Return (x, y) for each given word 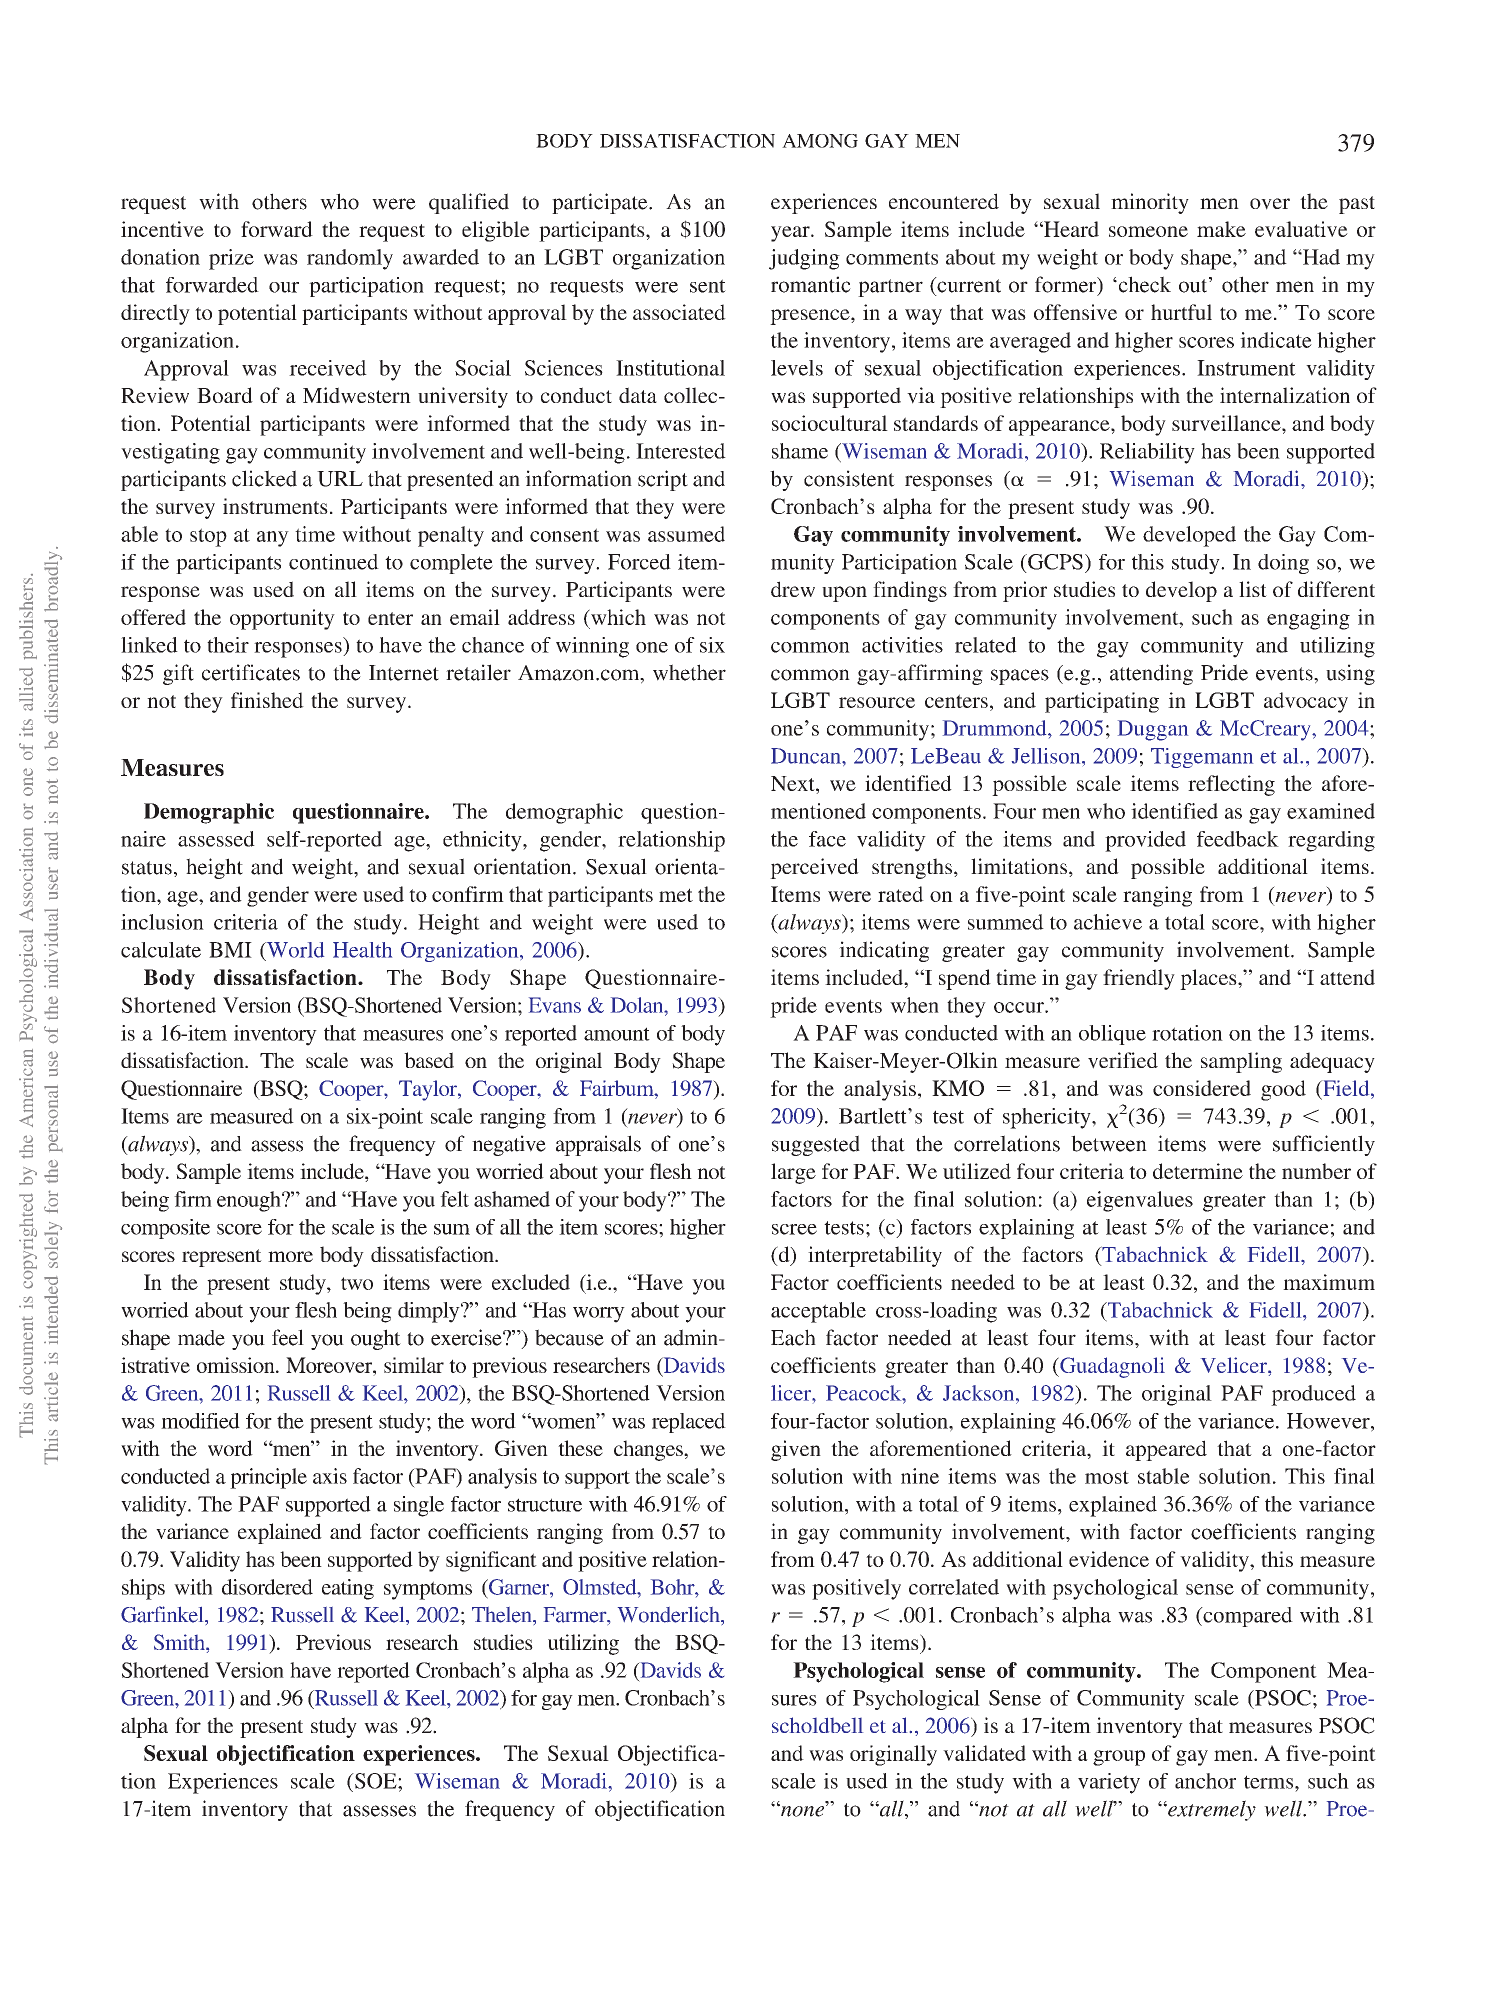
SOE (376, 1781)
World (294, 950)
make (1221, 229)
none (803, 1810)
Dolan (638, 1005)
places (1209, 979)
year (791, 234)
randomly (350, 259)
